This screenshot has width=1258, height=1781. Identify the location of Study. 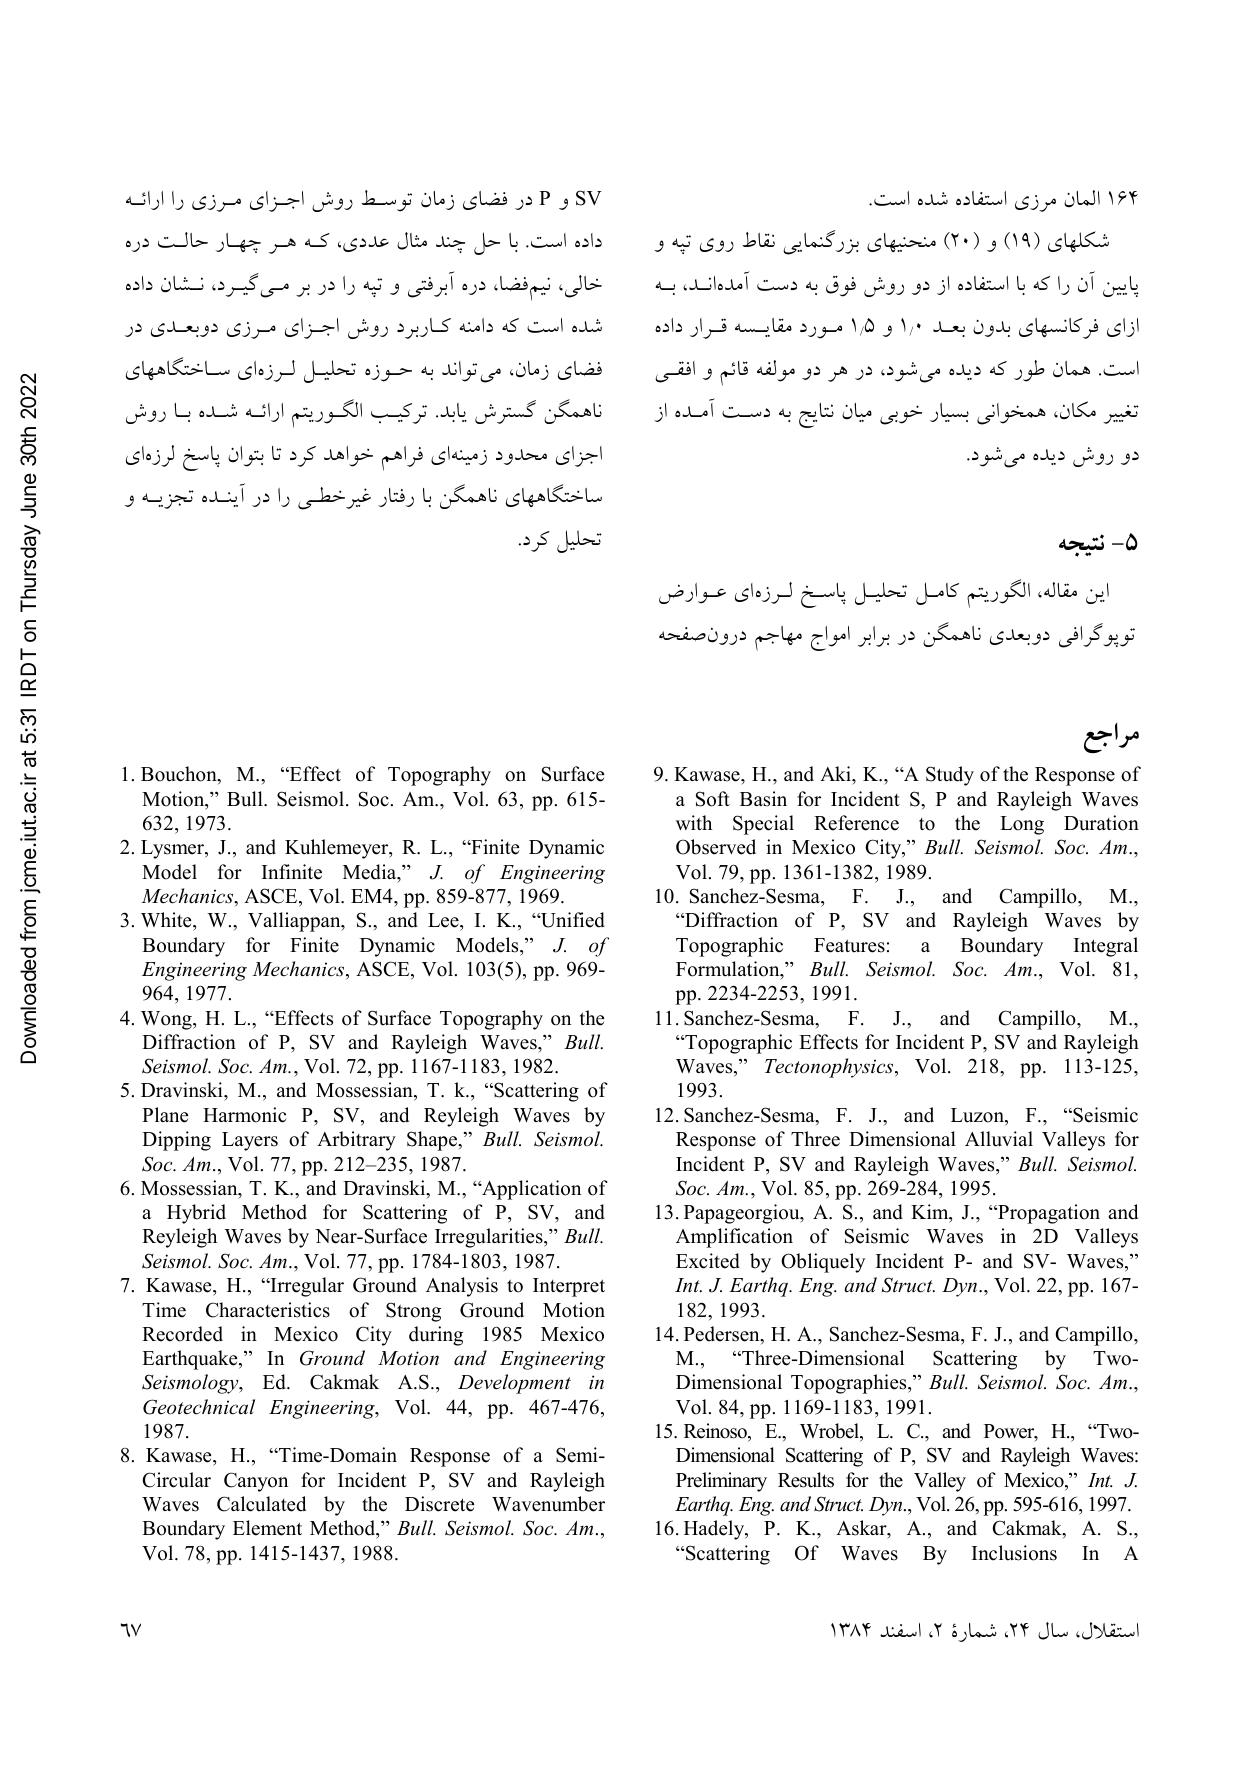
(950, 776).
